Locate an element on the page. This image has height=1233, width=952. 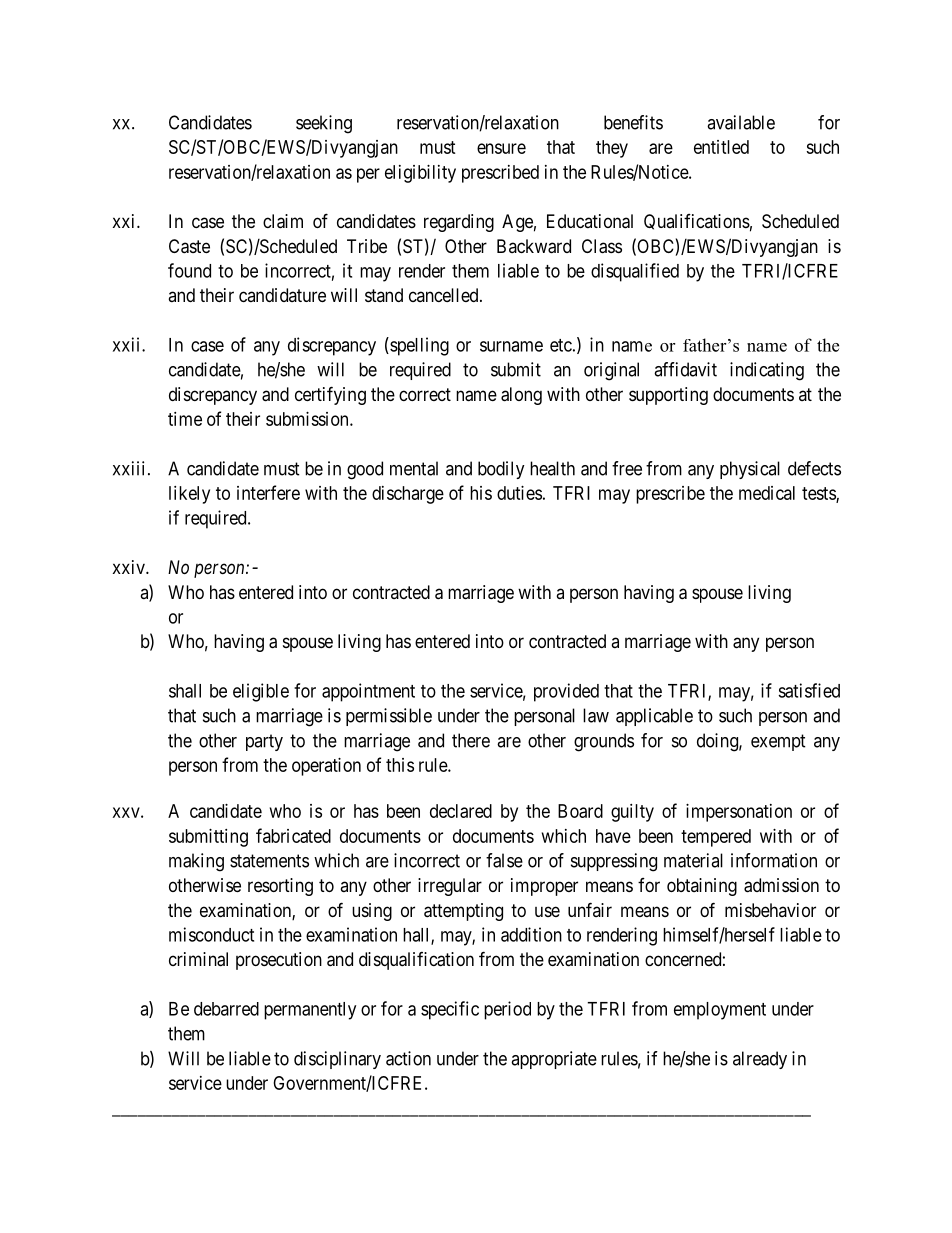
seeking is located at coordinates (324, 124).
